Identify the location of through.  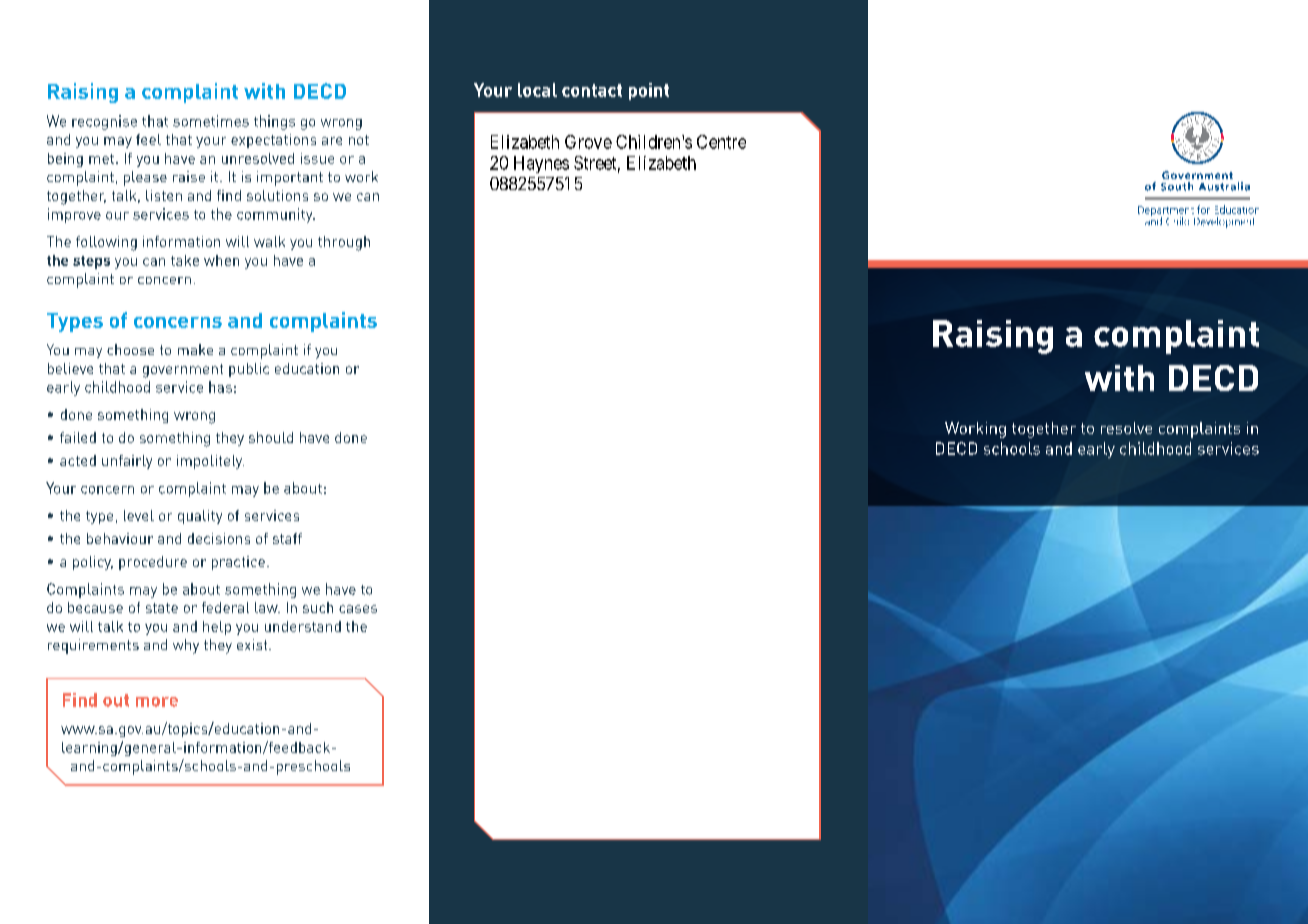
(344, 243).
